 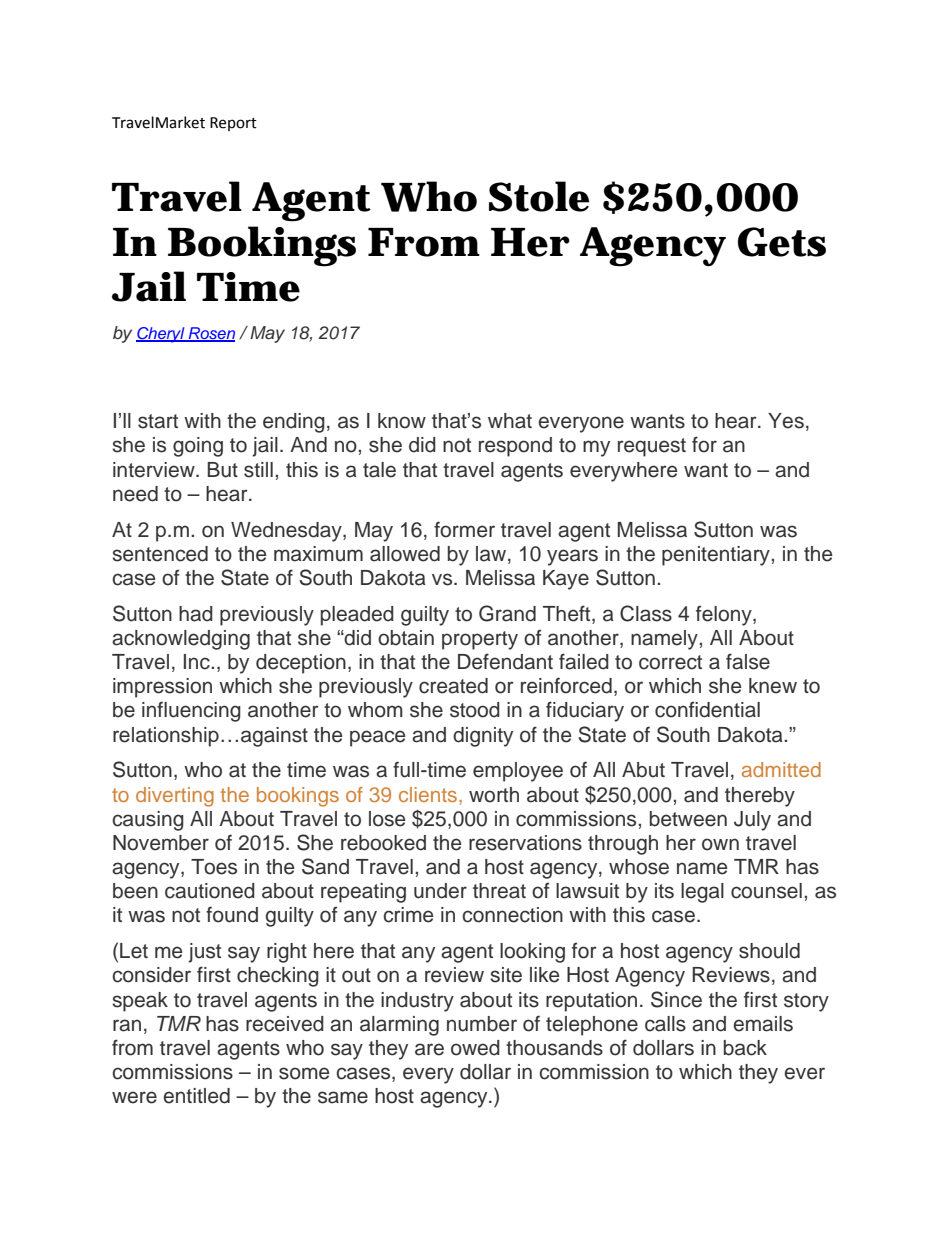 What do you see at coordinates (175, 797) in the image?
I see `diverting` at bounding box center [175, 797].
